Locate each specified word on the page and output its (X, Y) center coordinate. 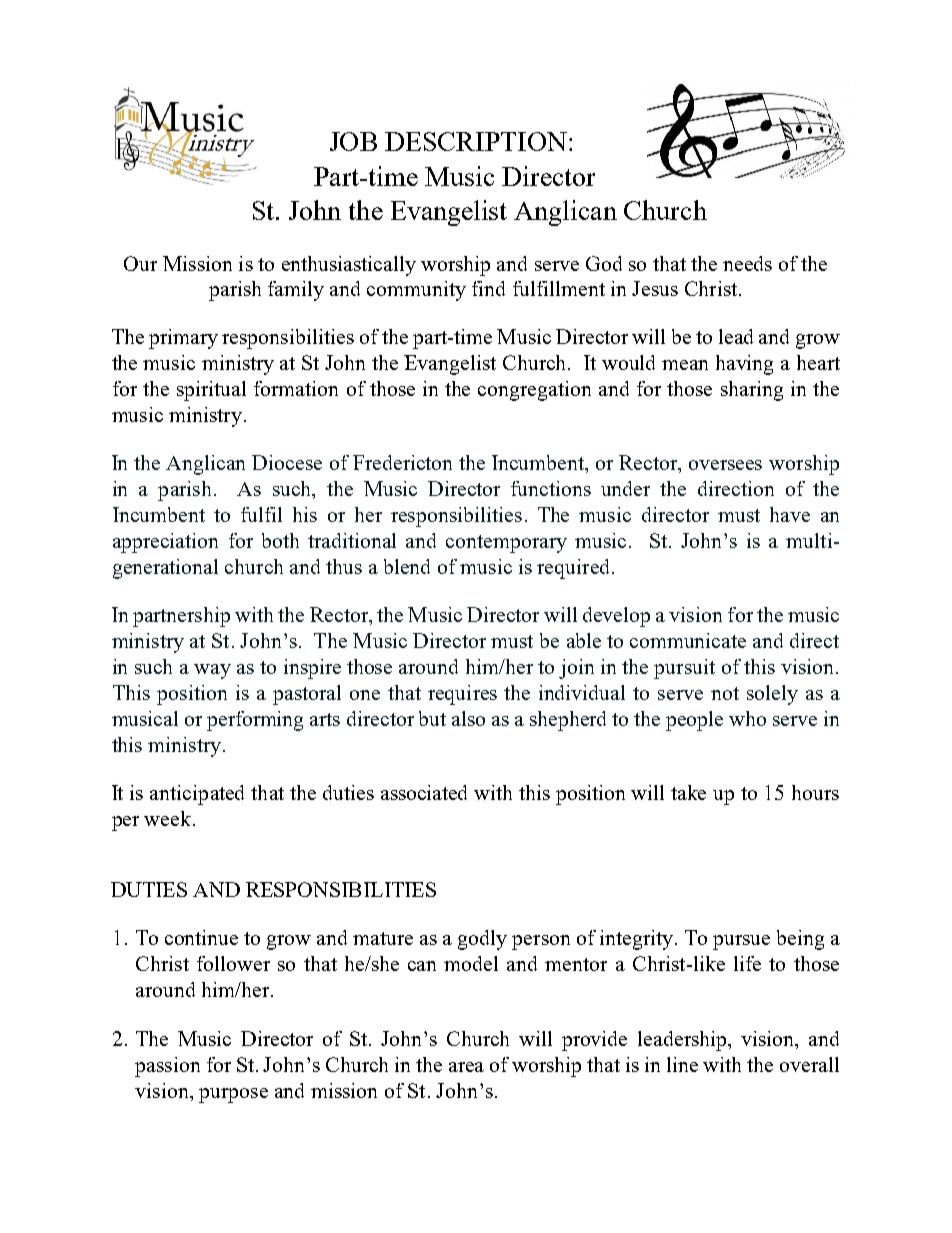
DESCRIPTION (476, 141)
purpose (233, 1095)
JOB (353, 141)
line (682, 1064)
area (466, 1067)
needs (747, 263)
